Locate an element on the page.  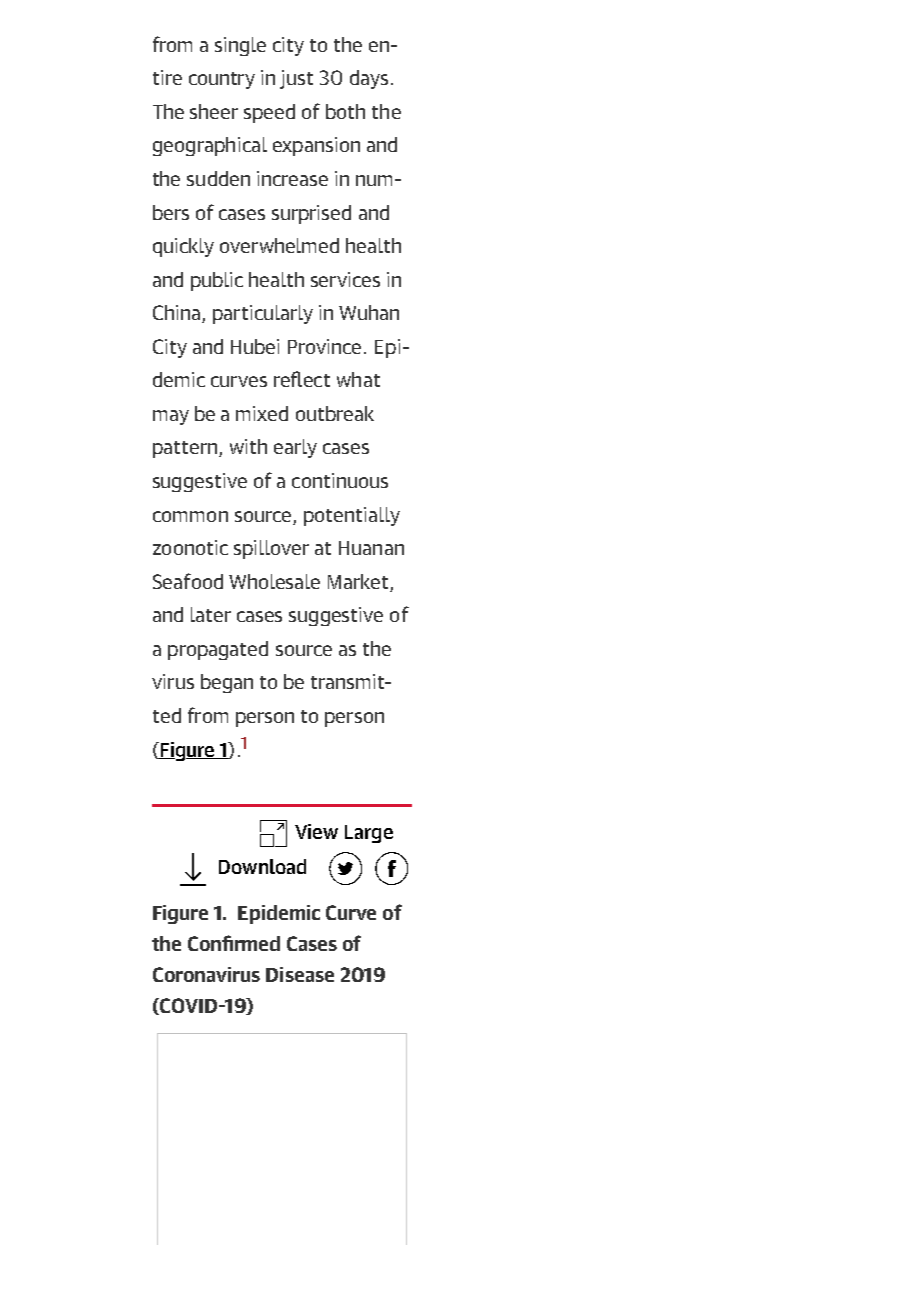
Wholesale is located at coordinates (274, 581).
